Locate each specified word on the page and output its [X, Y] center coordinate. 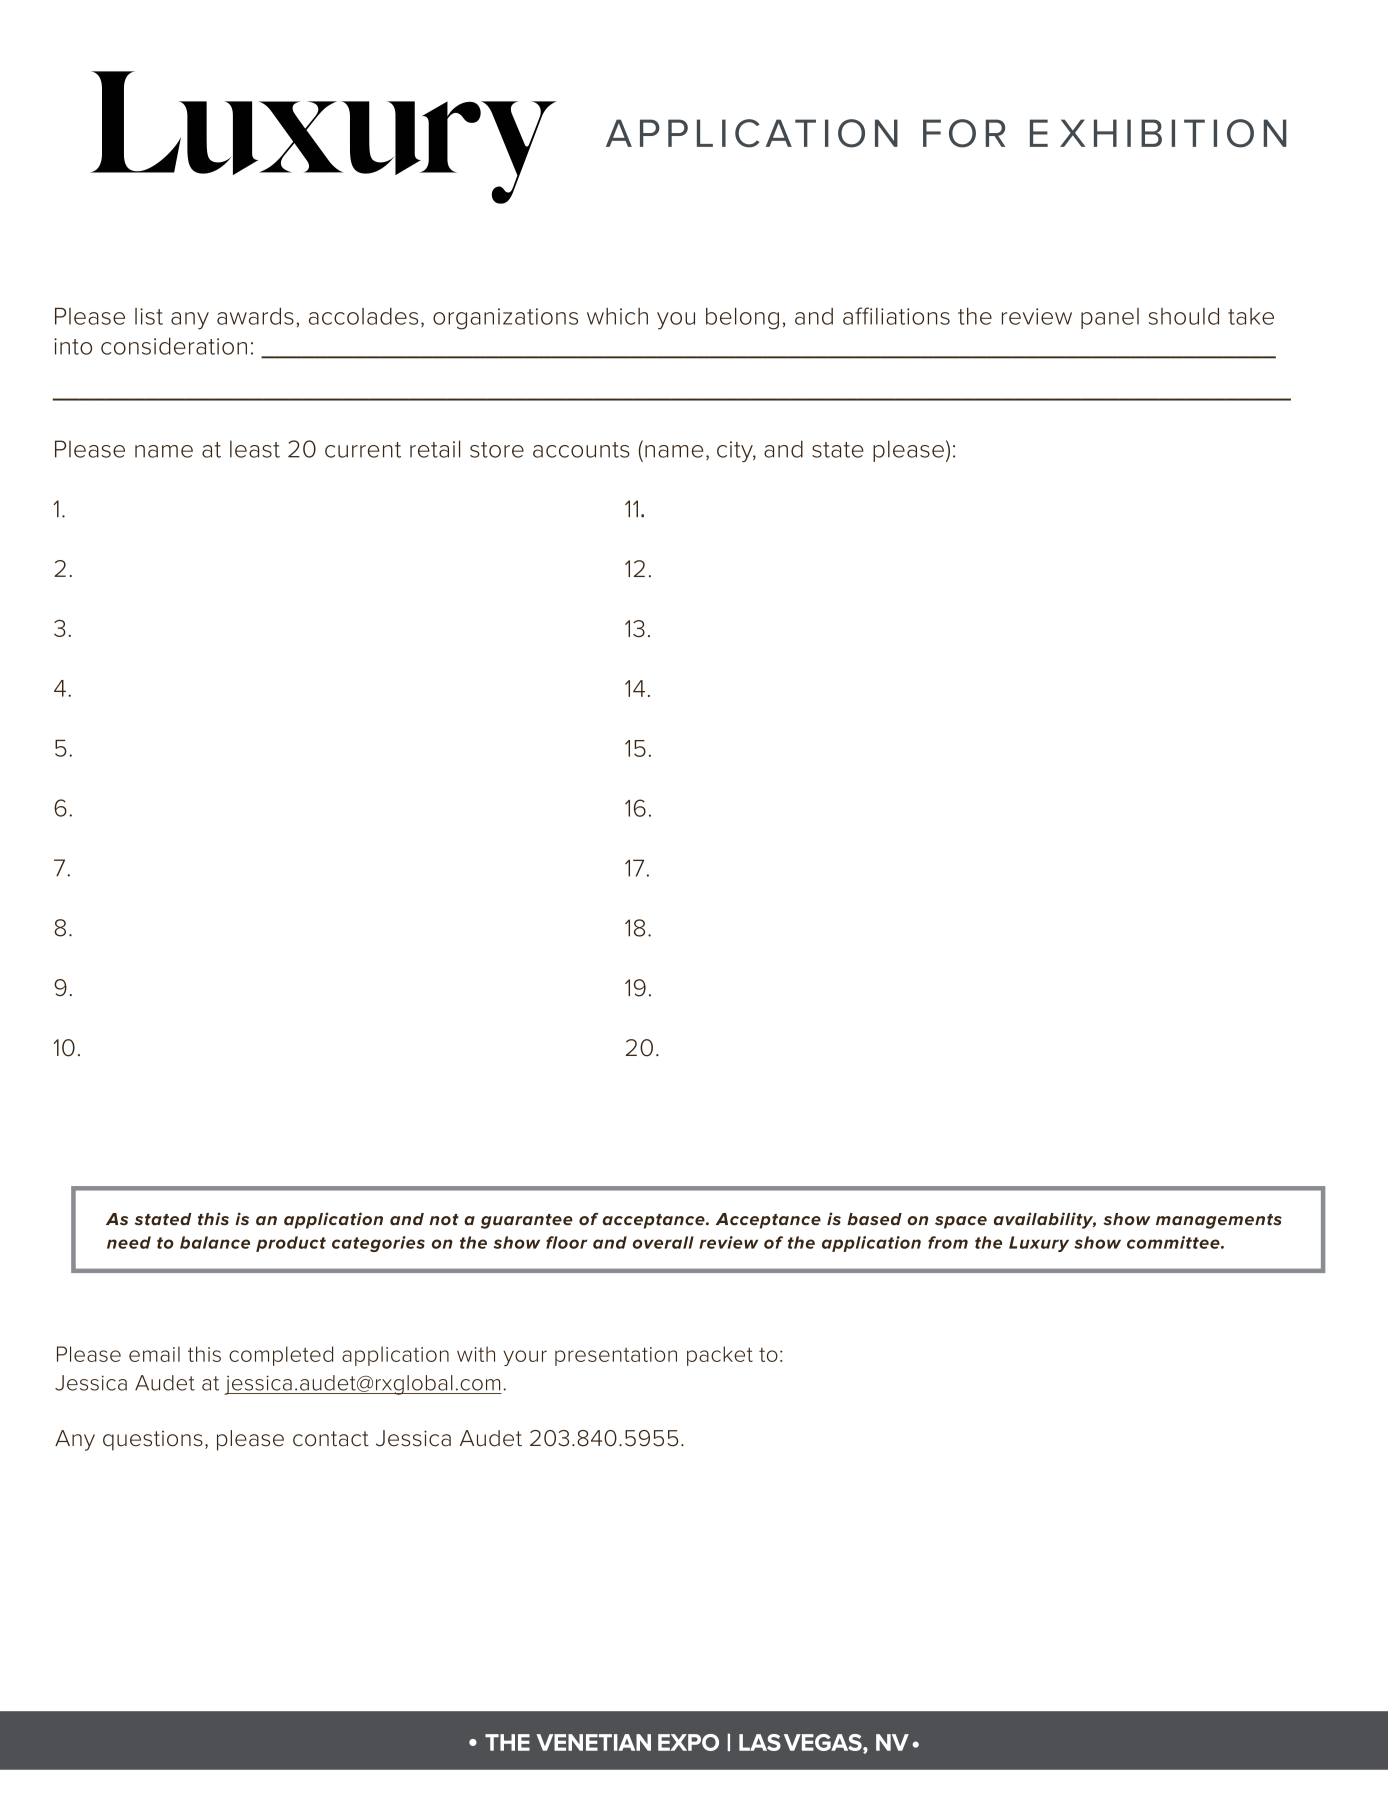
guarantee [527, 1221]
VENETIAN [593, 1742]
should [1184, 316]
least [255, 449]
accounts [581, 450]
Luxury [1039, 1244]
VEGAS [824, 1743]
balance [215, 1242]
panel [1110, 318]
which [617, 316]
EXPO [688, 1742]
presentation [616, 1356]
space [961, 1222]
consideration [174, 346]
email [154, 1354]
